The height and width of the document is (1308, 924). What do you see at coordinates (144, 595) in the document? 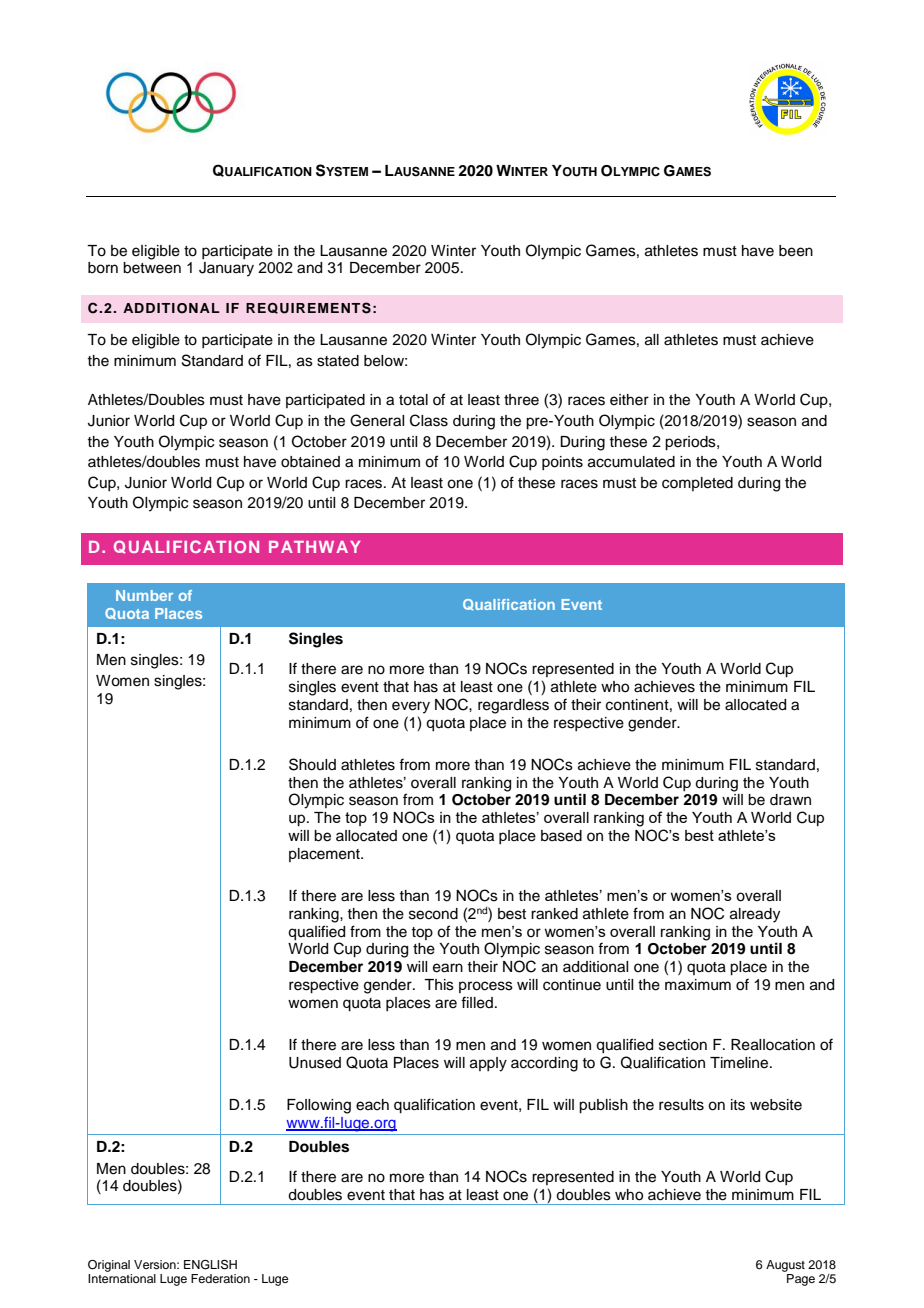
I see `Number` at bounding box center [144, 595].
